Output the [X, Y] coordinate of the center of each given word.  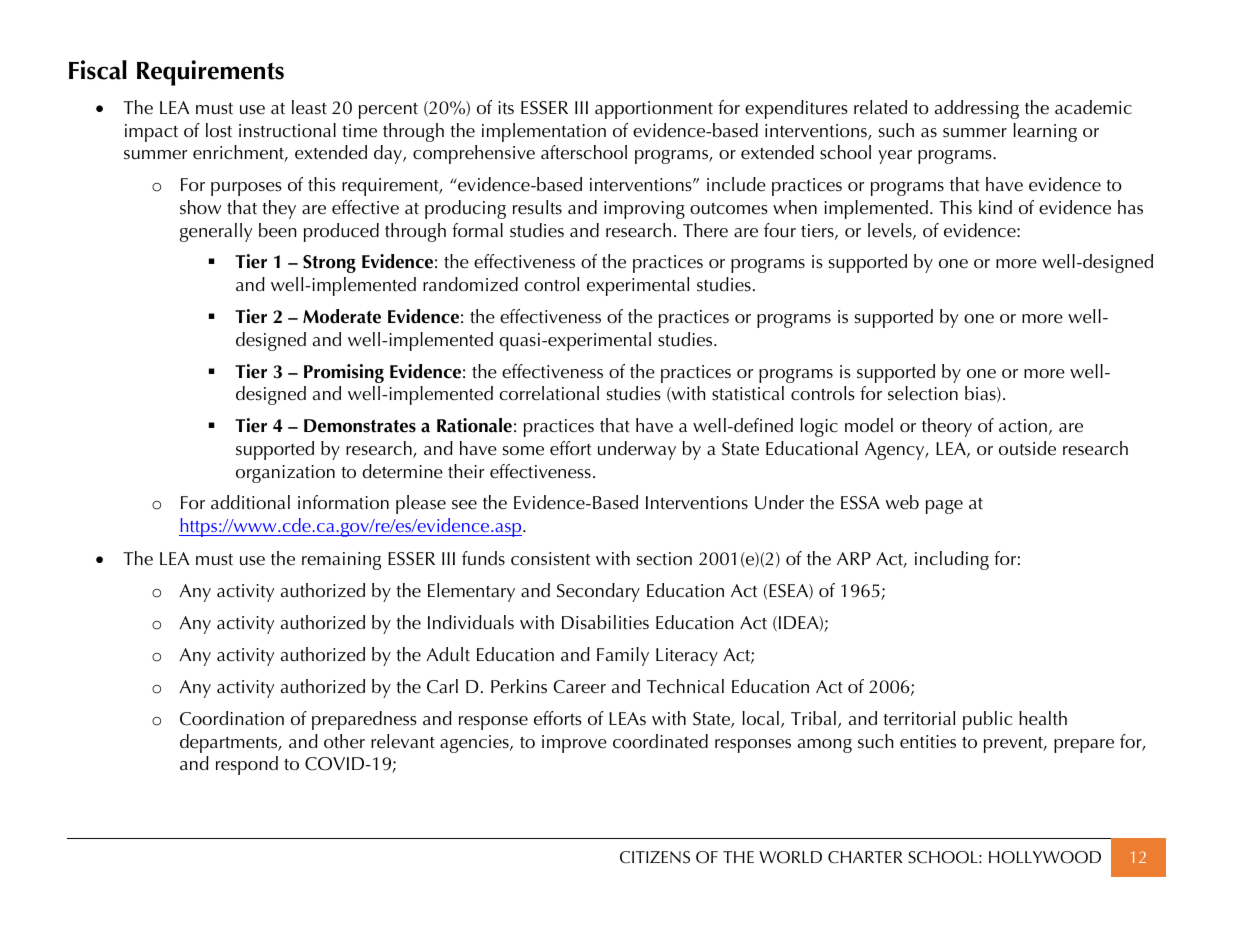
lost [219, 130]
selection [923, 393]
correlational [549, 393]
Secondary [598, 592]
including [952, 560]
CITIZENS [655, 857]
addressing [977, 109]
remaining [341, 561]
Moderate [342, 316]
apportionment [654, 110]
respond [247, 765]
